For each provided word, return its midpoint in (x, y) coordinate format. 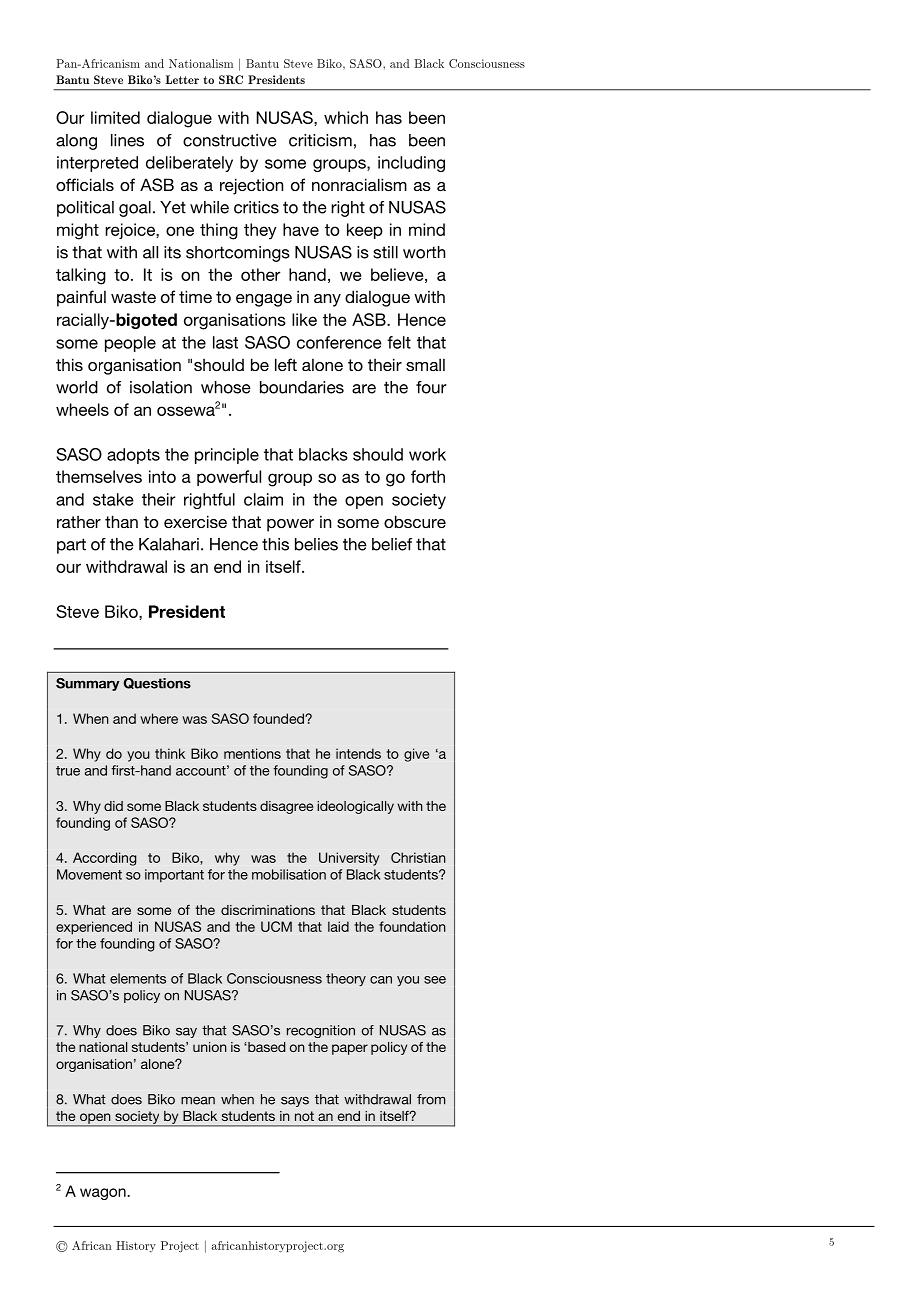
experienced (94, 928)
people (130, 344)
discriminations (268, 910)
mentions (252, 753)
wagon (104, 1194)
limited (115, 117)
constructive (230, 140)
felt (399, 342)
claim (263, 499)
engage (264, 300)
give (416, 755)
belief (392, 544)
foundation (412, 926)
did (113, 806)
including (411, 164)
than (121, 521)
